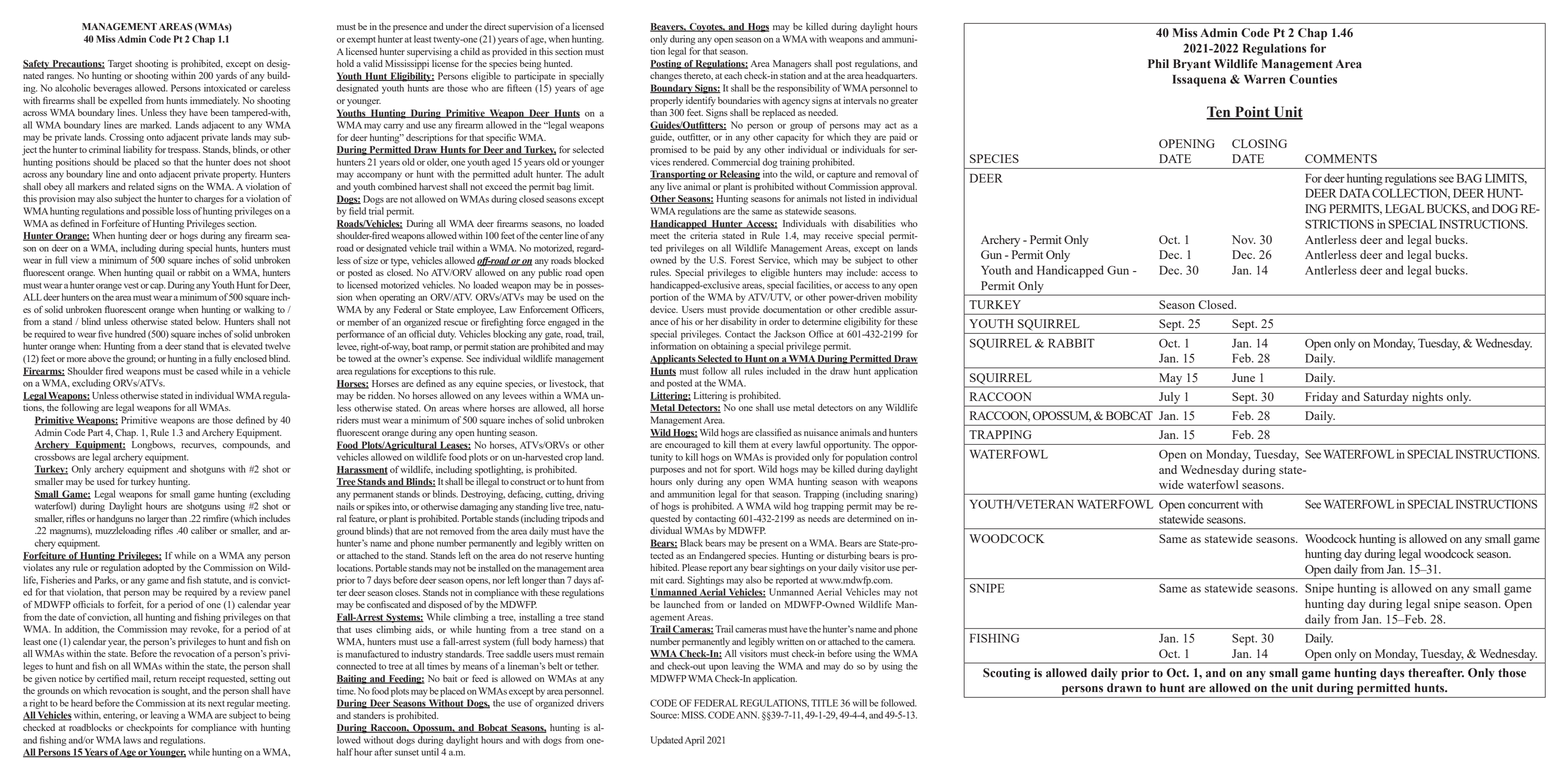 This page has width=1568, height=784. What do you see at coordinates (694, 741) in the page?
I see `April` at bounding box center [694, 741].
